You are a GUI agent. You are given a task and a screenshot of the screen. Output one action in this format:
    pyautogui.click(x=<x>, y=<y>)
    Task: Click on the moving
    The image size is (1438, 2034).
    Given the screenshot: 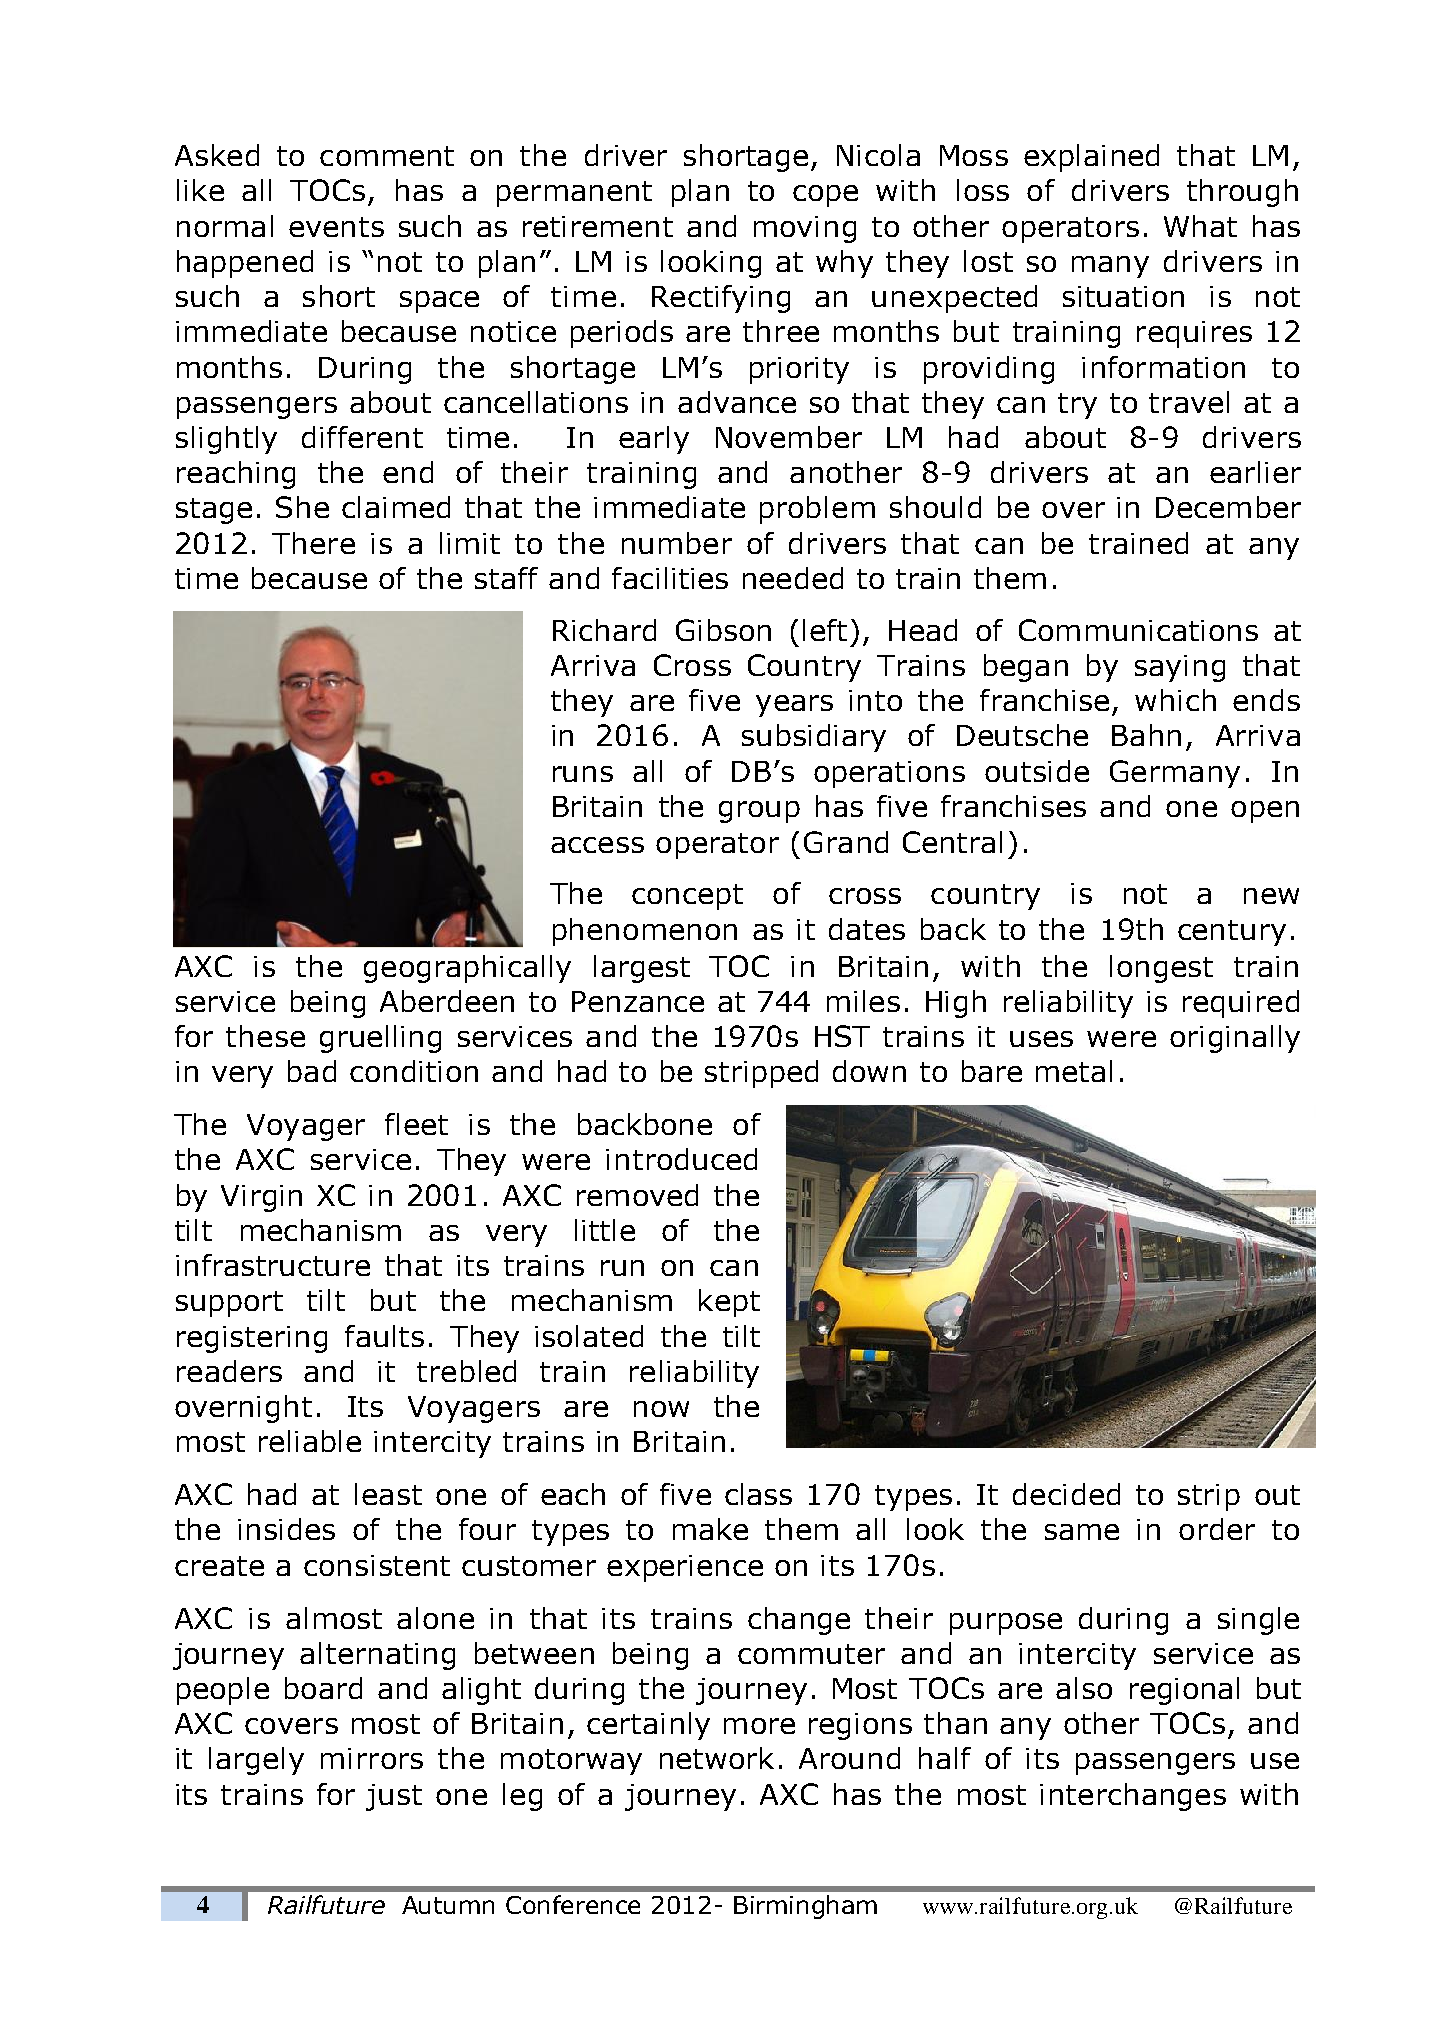 What is the action you would take?
    pyautogui.click(x=805, y=229)
